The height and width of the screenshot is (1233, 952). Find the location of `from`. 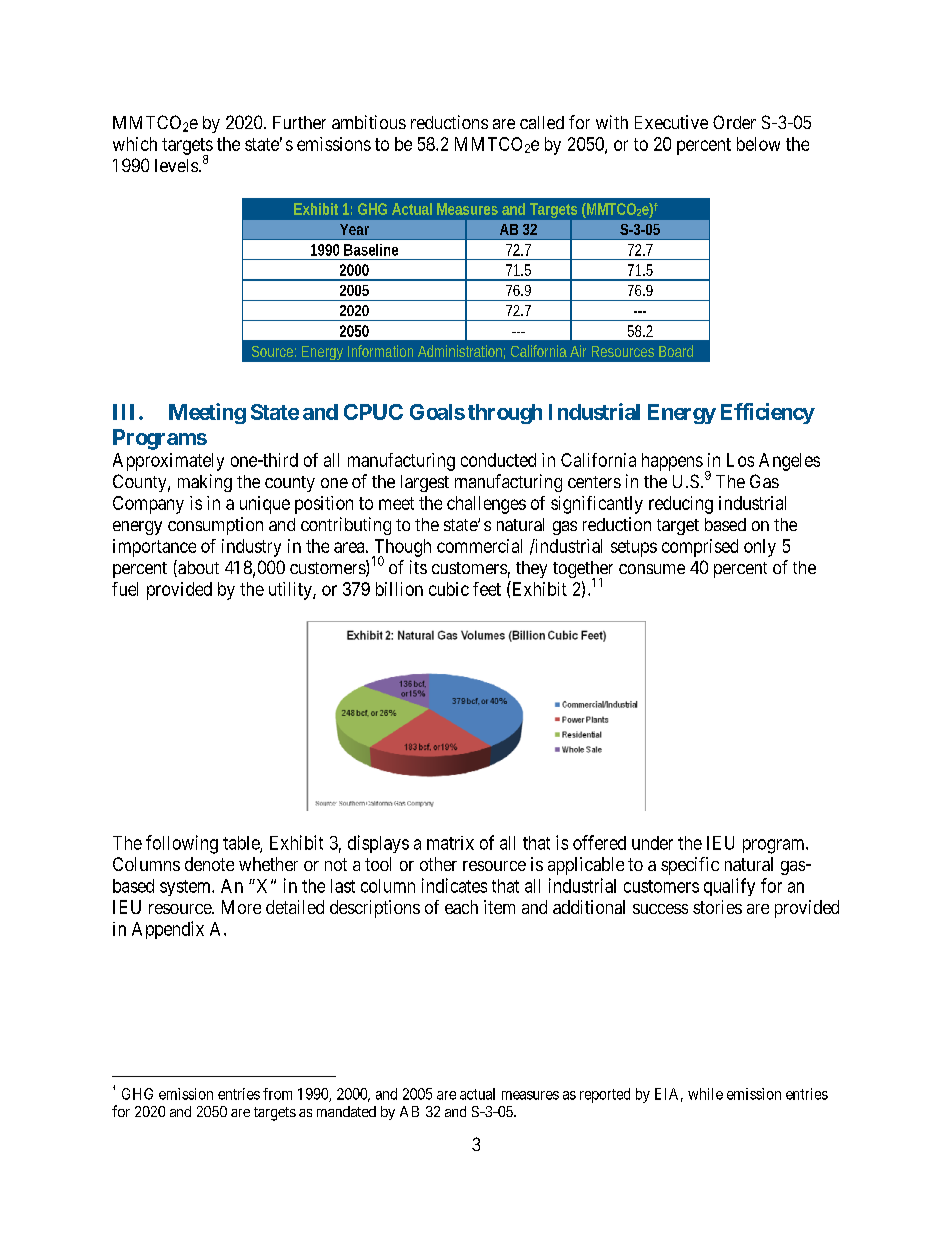

from is located at coordinates (277, 1094).
